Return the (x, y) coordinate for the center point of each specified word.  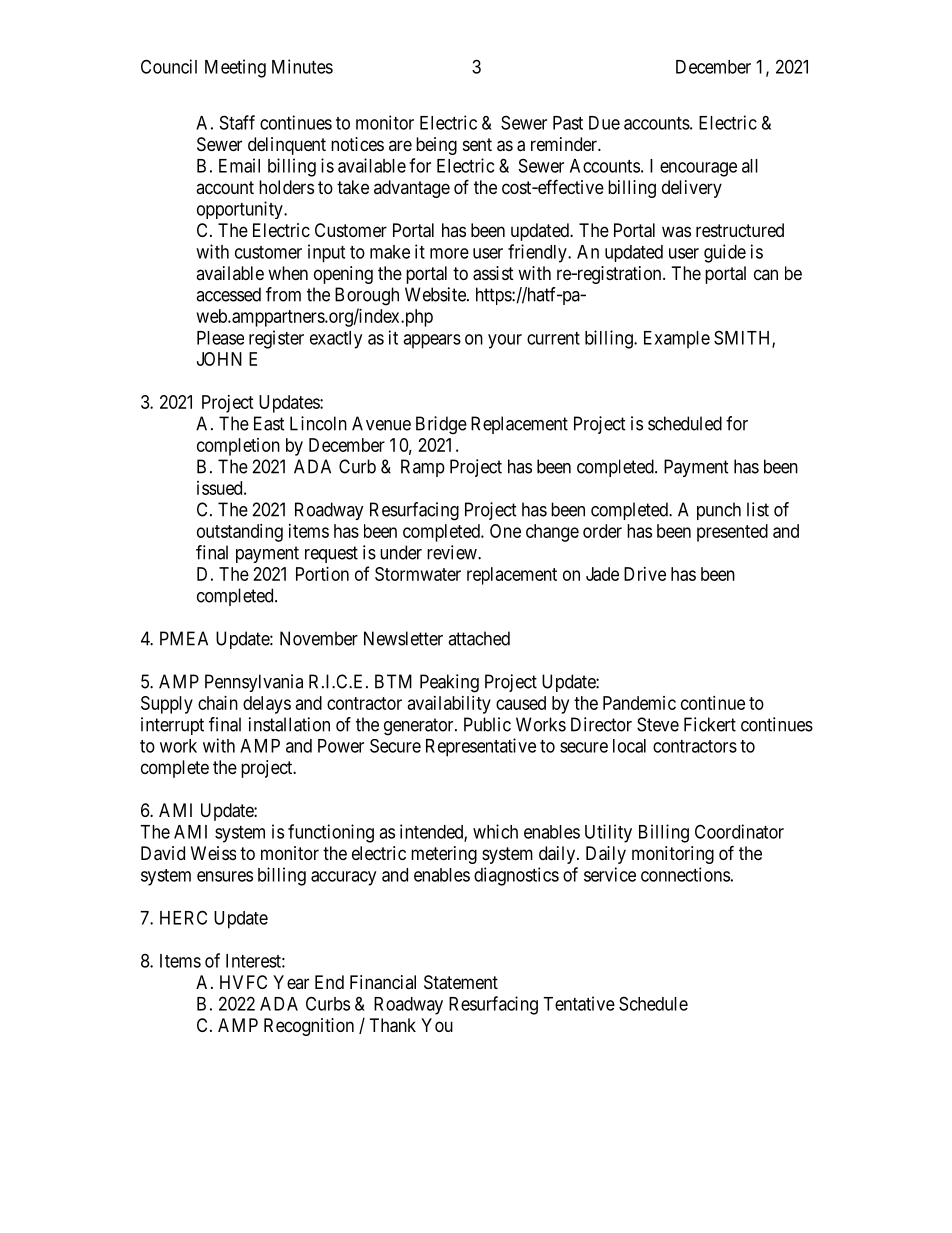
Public (487, 724)
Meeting (235, 68)
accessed (228, 294)
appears (432, 341)
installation (289, 724)
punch (719, 511)
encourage (698, 169)
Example (677, 340)
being (436, 146)
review (453, 552)
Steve (658, 724)
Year (291, 982)
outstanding (240, 533)
